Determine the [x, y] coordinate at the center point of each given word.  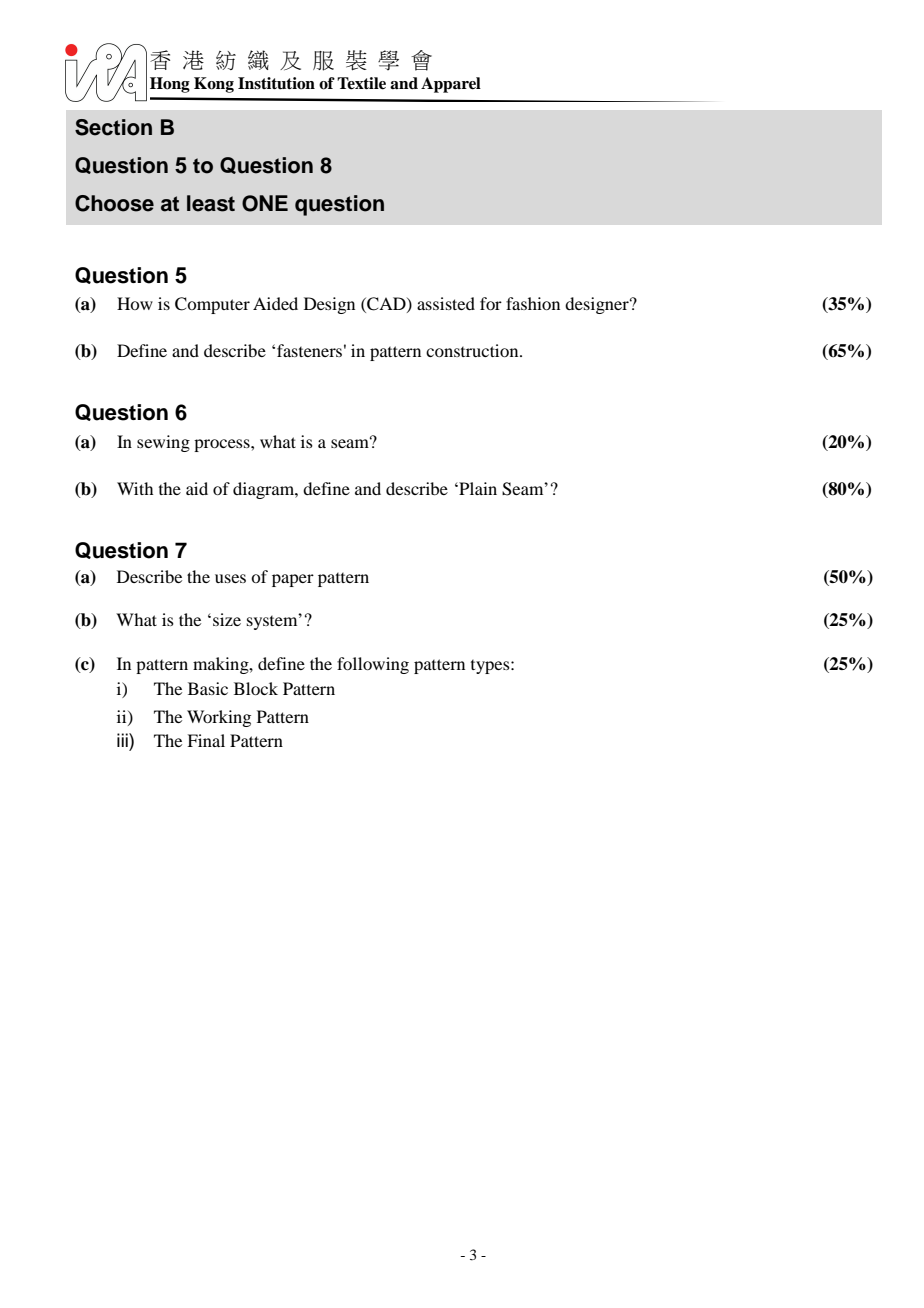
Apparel [451, 85]
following [373, 665]
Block [256, 688]
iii [123, 740]
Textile [361, 83]
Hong [170, 85]
